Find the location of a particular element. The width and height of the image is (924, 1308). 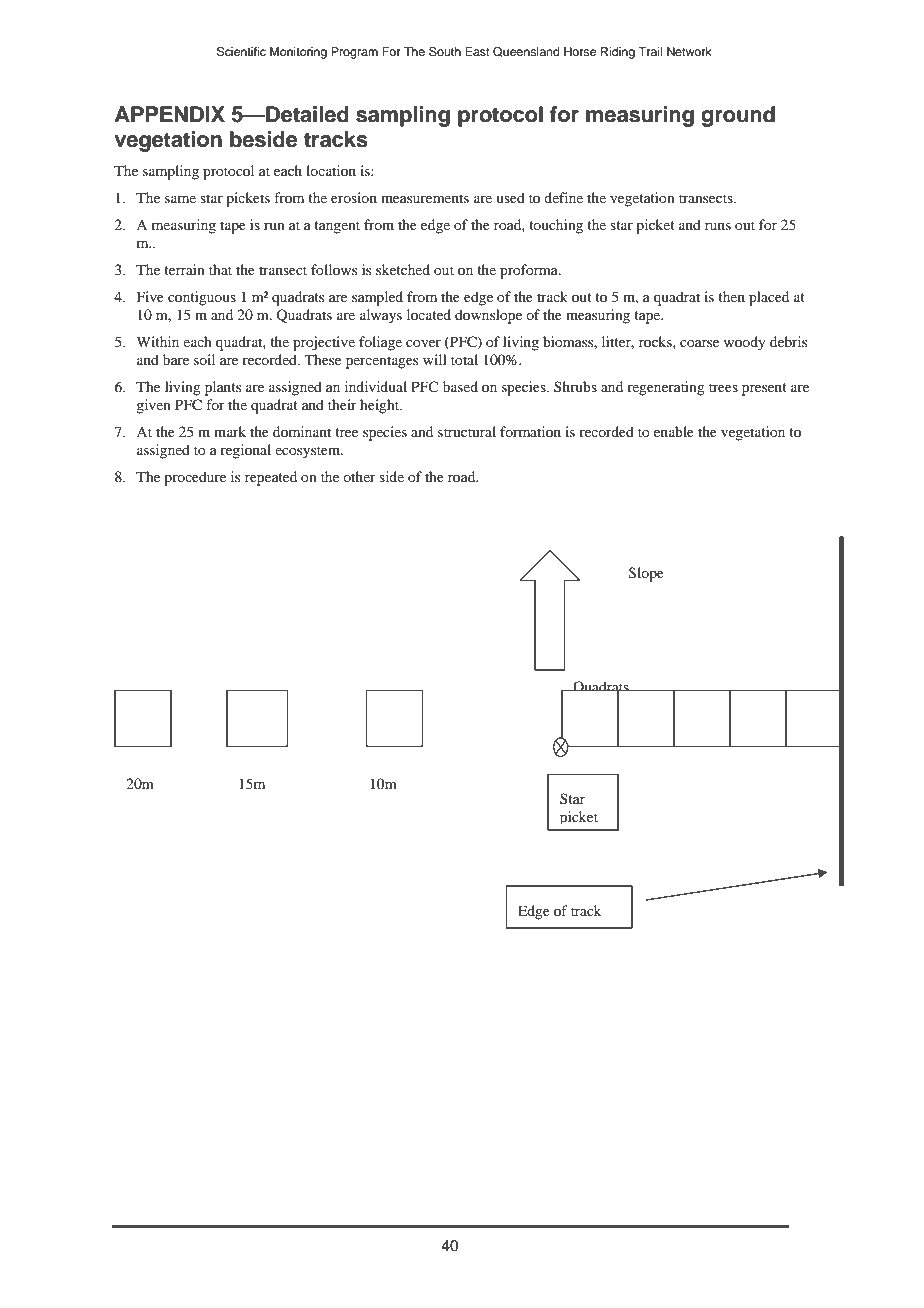

coarse is located at coordinates (699, 343).
